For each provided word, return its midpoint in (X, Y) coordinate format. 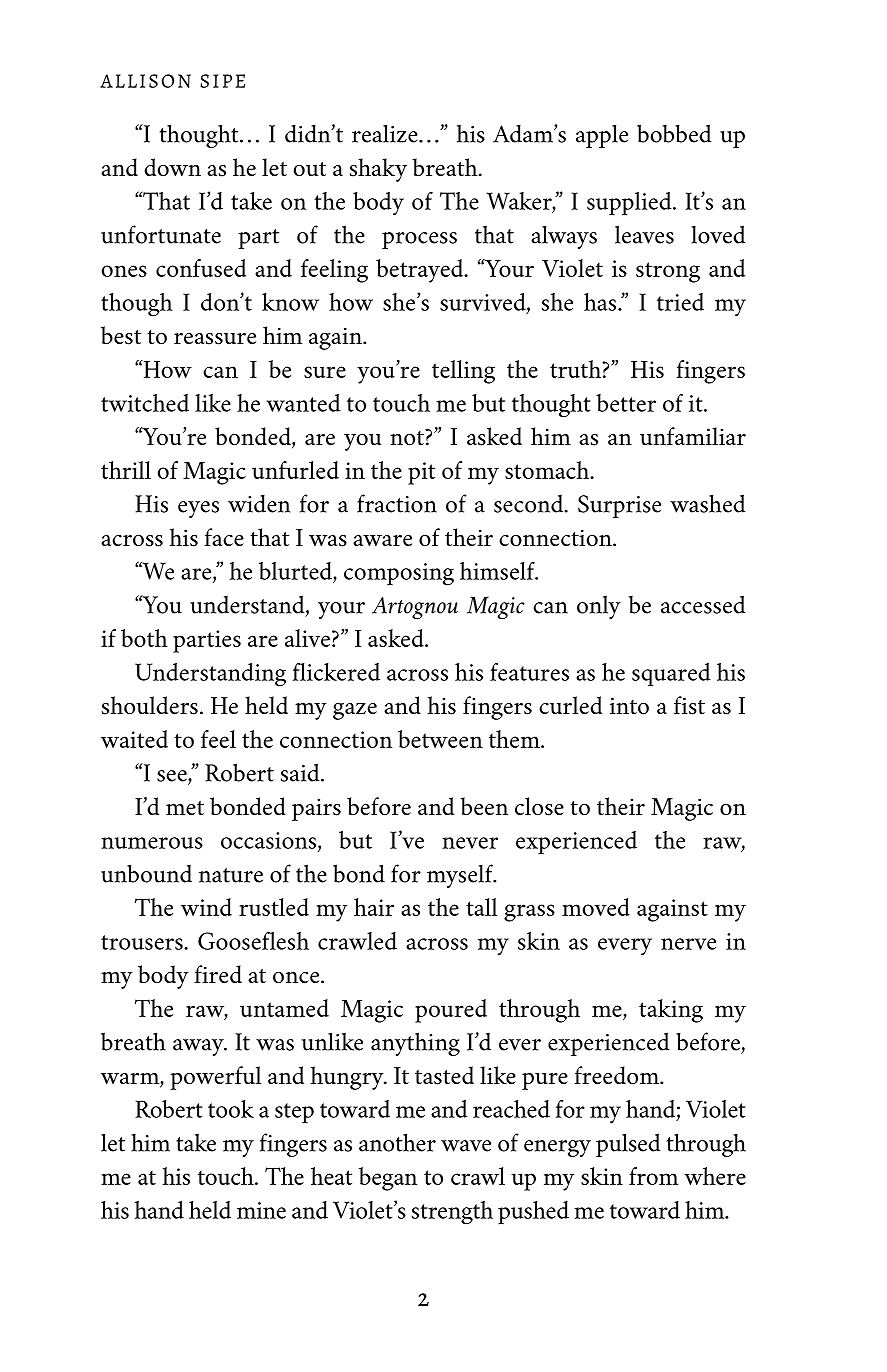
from (654, 1176)
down (172, 167)
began (388, 1179)
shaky (378, 170)
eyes (198, 509)
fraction (397, 503)
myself (461, 876)
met (185, 808)
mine (261, 1210)
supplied (630, 204)
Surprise (619, 506)
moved (596, 907)
